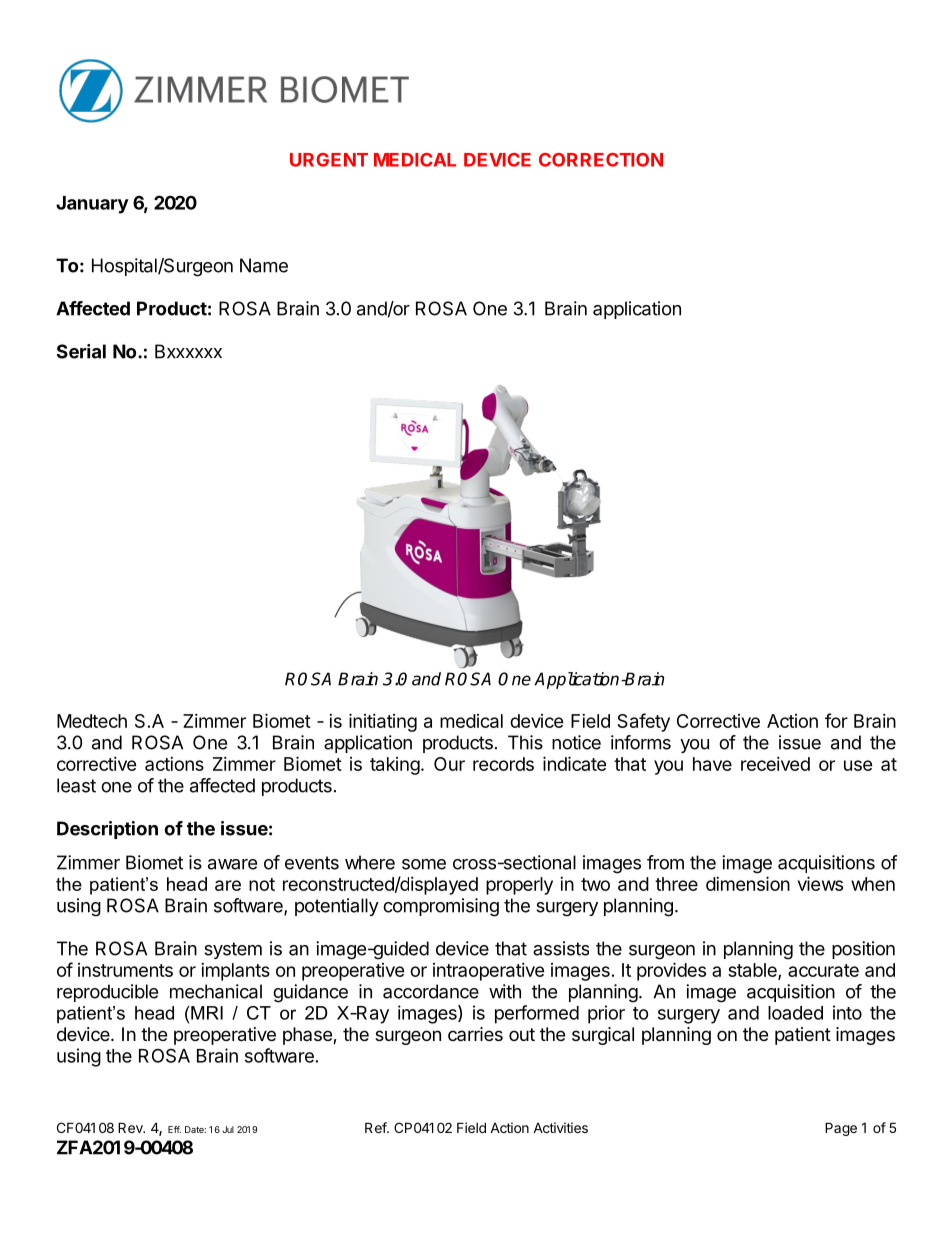 The width and height of the screenshot is (952, 1233). Describe the element at coordinates (643, 722) in the screenshot. I see `Safety` at that location.
